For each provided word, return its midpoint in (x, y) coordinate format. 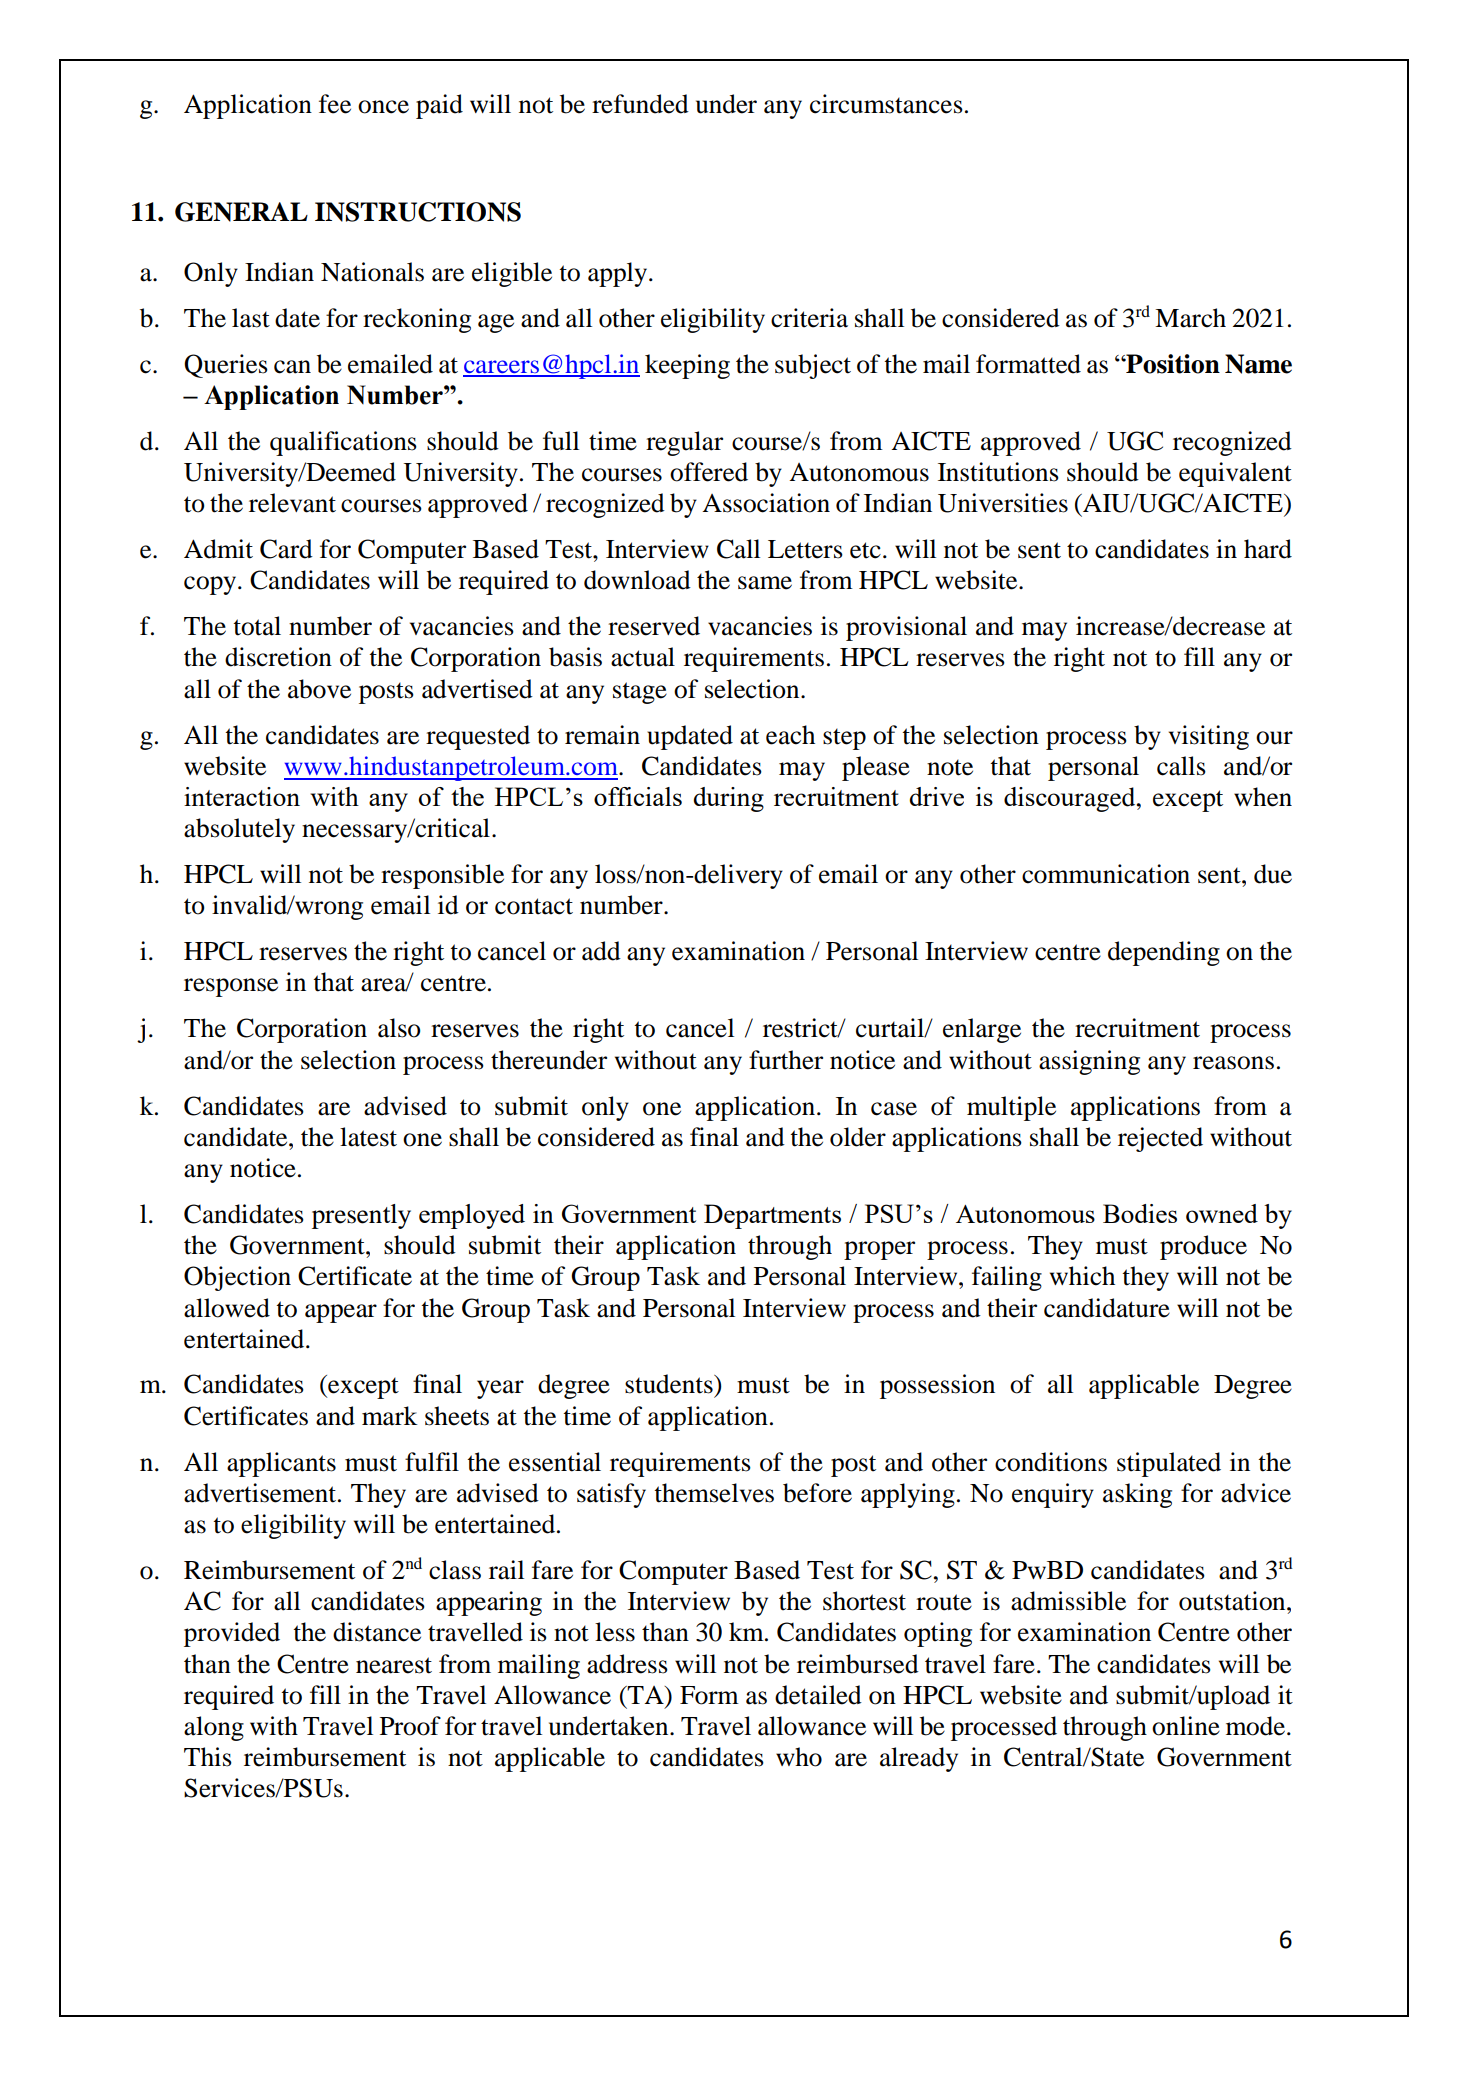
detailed (818, 1695)
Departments (772, 1216)
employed (472, 1216)
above (319, 689)
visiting (1209, 737)
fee (335, 104)
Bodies (1140, 1213)
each (790, 735)
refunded (640, 104)
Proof (410, 1726)
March (1190, 318)
